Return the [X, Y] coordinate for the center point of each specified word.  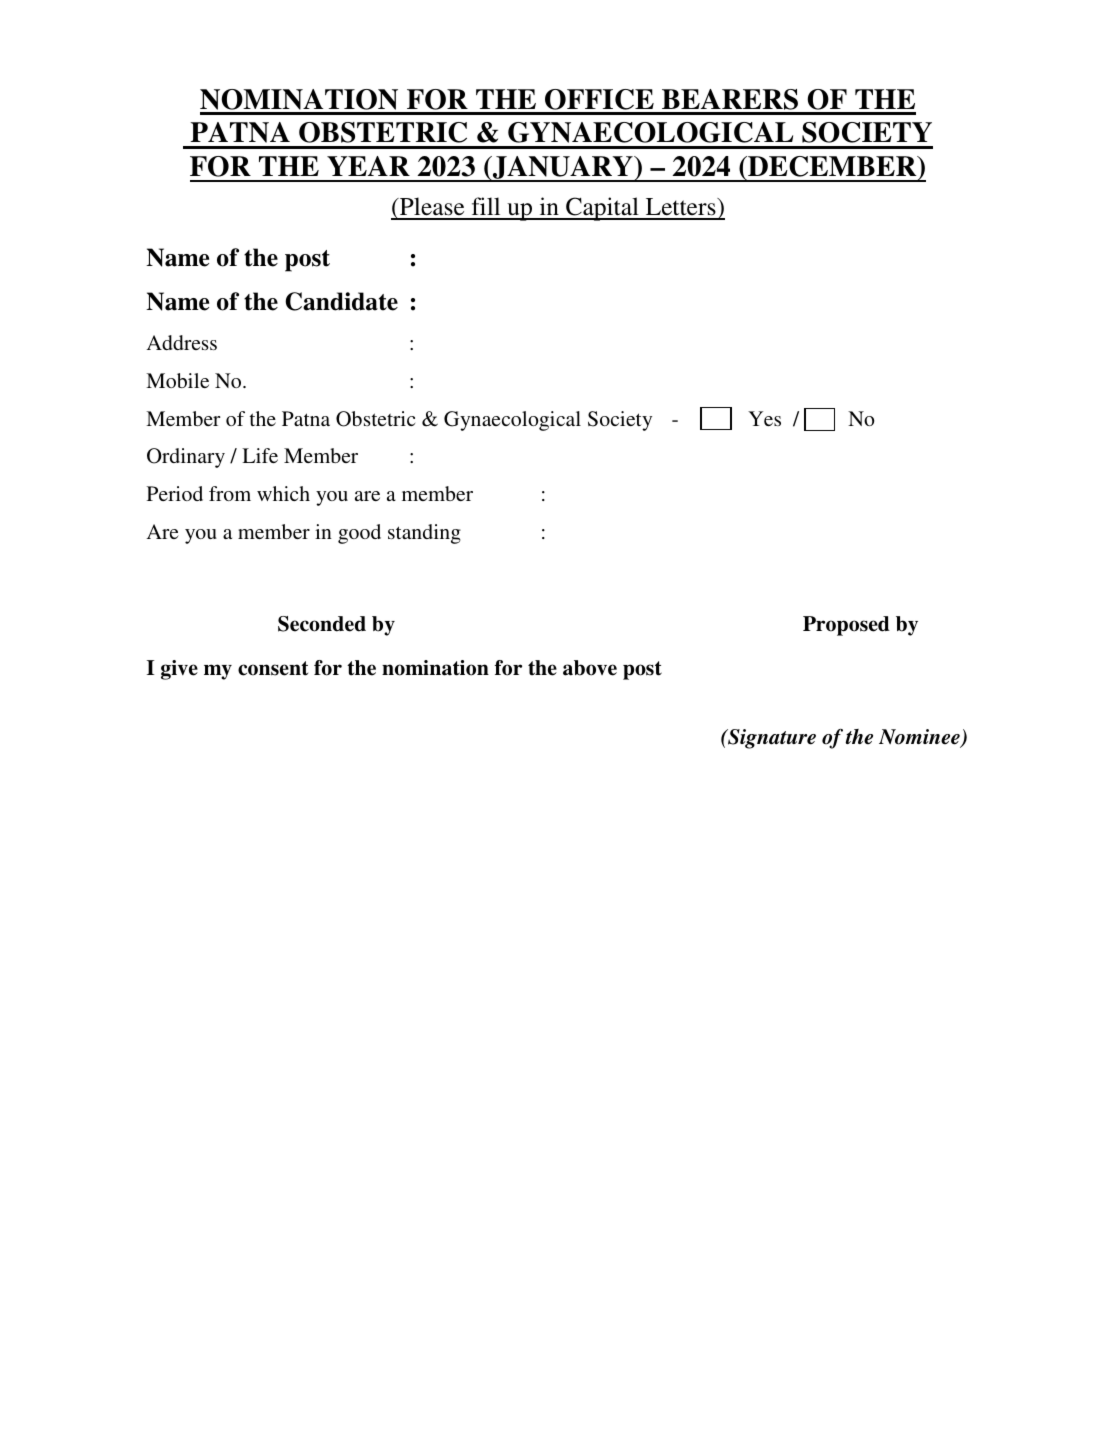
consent [273, 668]
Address [181, 342]
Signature [771, 739]
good [359, 534]
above [590, 668]
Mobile [177, 380]
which [283, 493]
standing [424, 534]
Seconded [322, 624]
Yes [764, 418]
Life [260, 455]
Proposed [846, 626]
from [230, 493]
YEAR [368, 166]
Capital [602, 209]
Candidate [341, 301]
